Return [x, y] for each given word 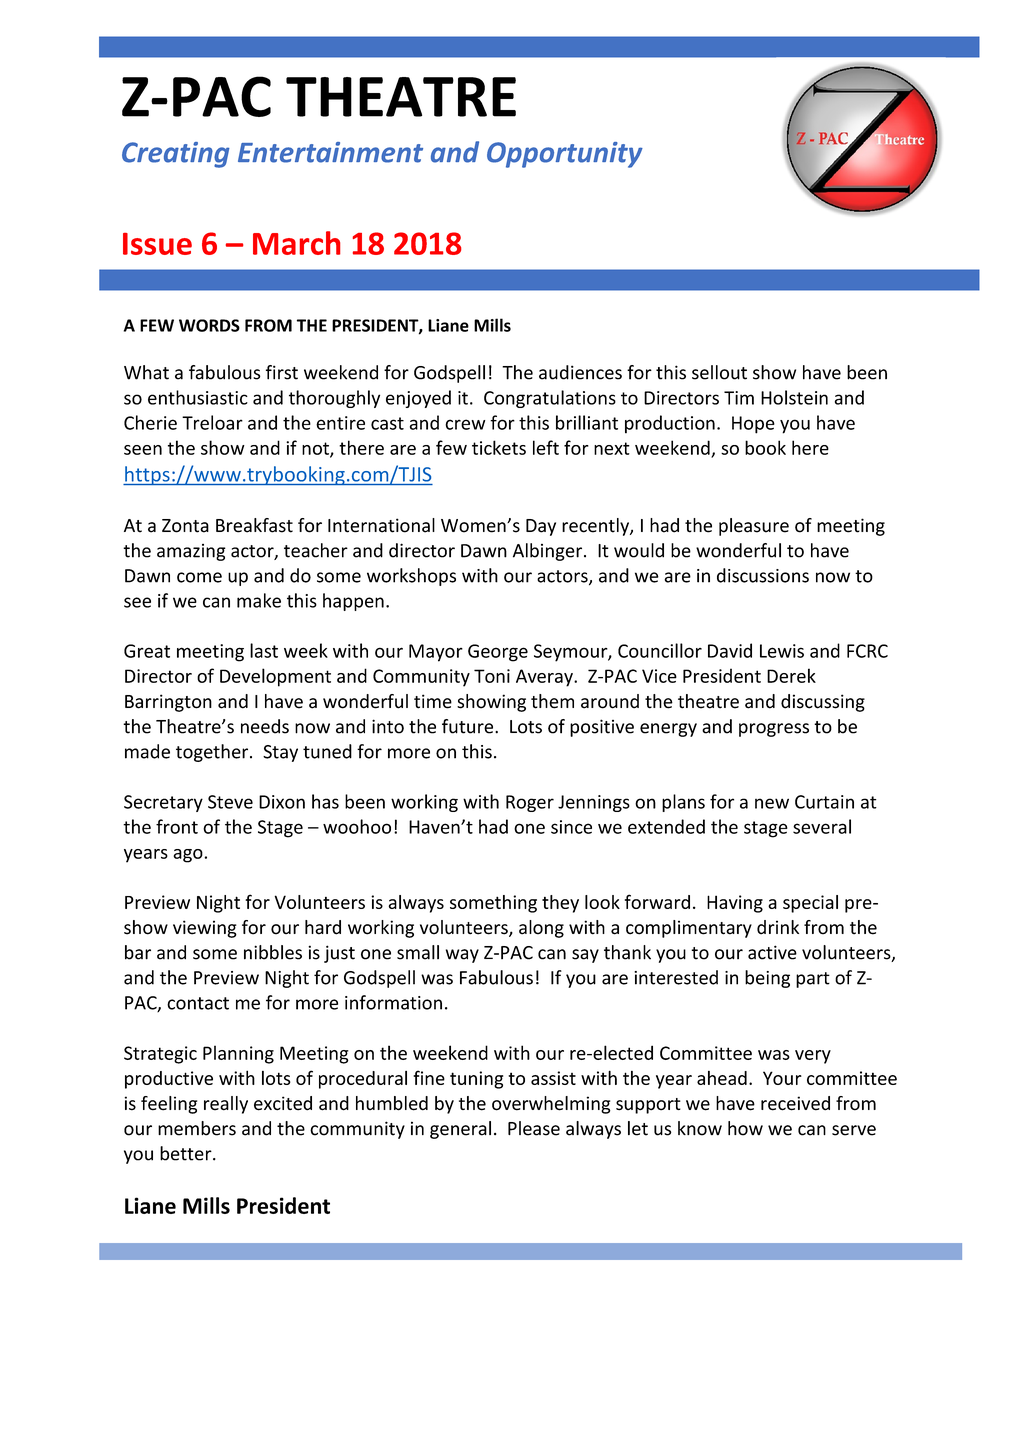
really [226, 1105]
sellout [719, 372]
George [498, 653]
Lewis [782, 651]
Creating [176, 155]
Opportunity [565, 155]
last [264, 650]
